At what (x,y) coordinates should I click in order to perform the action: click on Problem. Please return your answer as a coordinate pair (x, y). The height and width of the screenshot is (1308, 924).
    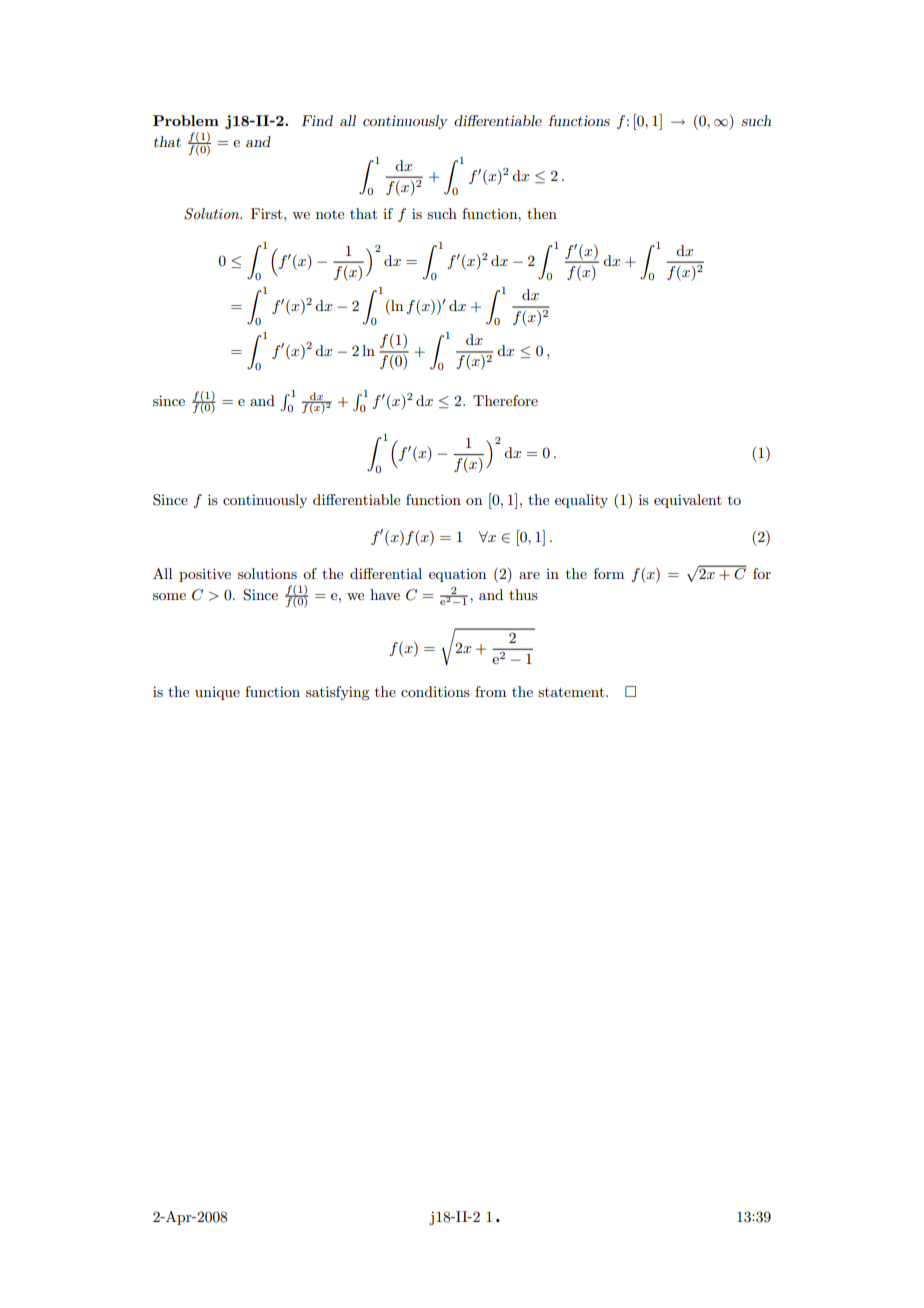
    Looking at the image, I should click on (186, 120).
